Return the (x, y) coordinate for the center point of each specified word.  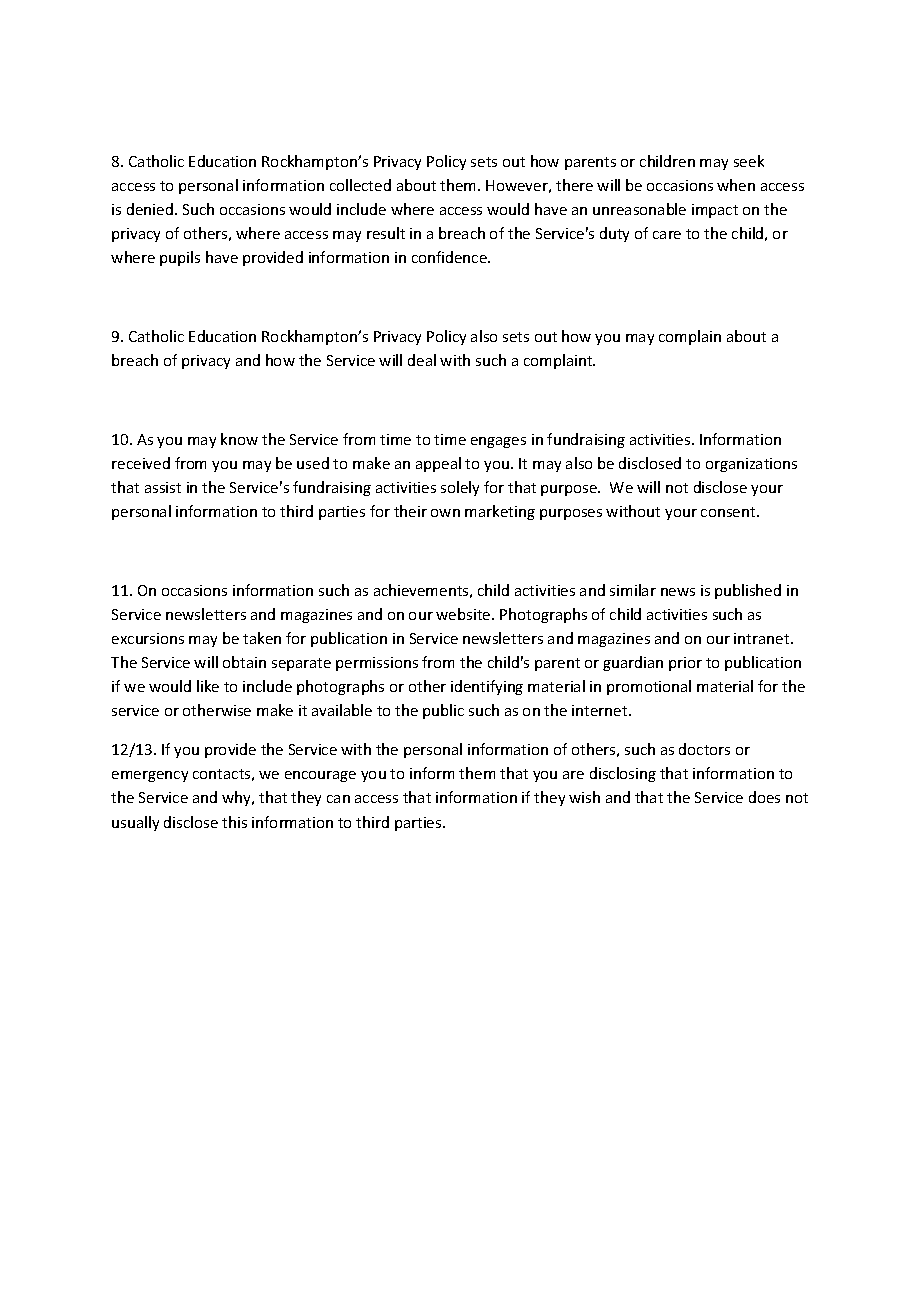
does (764, 797)
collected (360, 185)
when (736, 185)
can (338, 799)
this (234, 822)
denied (150, 209)
